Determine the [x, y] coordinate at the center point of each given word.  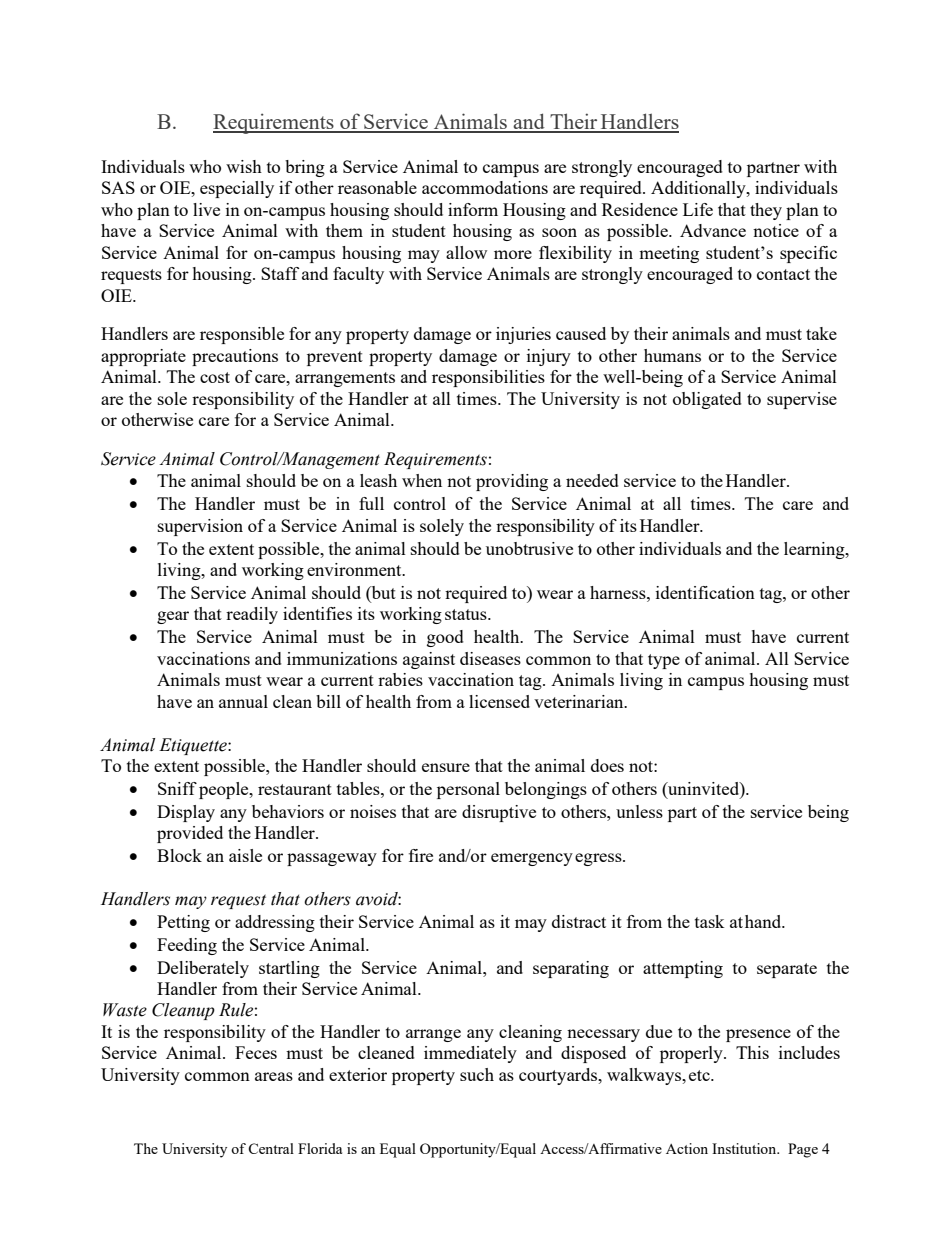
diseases [490, 658]
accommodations [485, 187]
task [710, 921]
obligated [707, 400]
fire [421, 855]
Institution [745, 1148]
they [766, 211]
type [664, 661]
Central [271, 1148]
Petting [183, 923]
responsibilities [488, 378]
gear [173, 617]
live [206, 209]
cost [215, 377]
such [477, 1074]
